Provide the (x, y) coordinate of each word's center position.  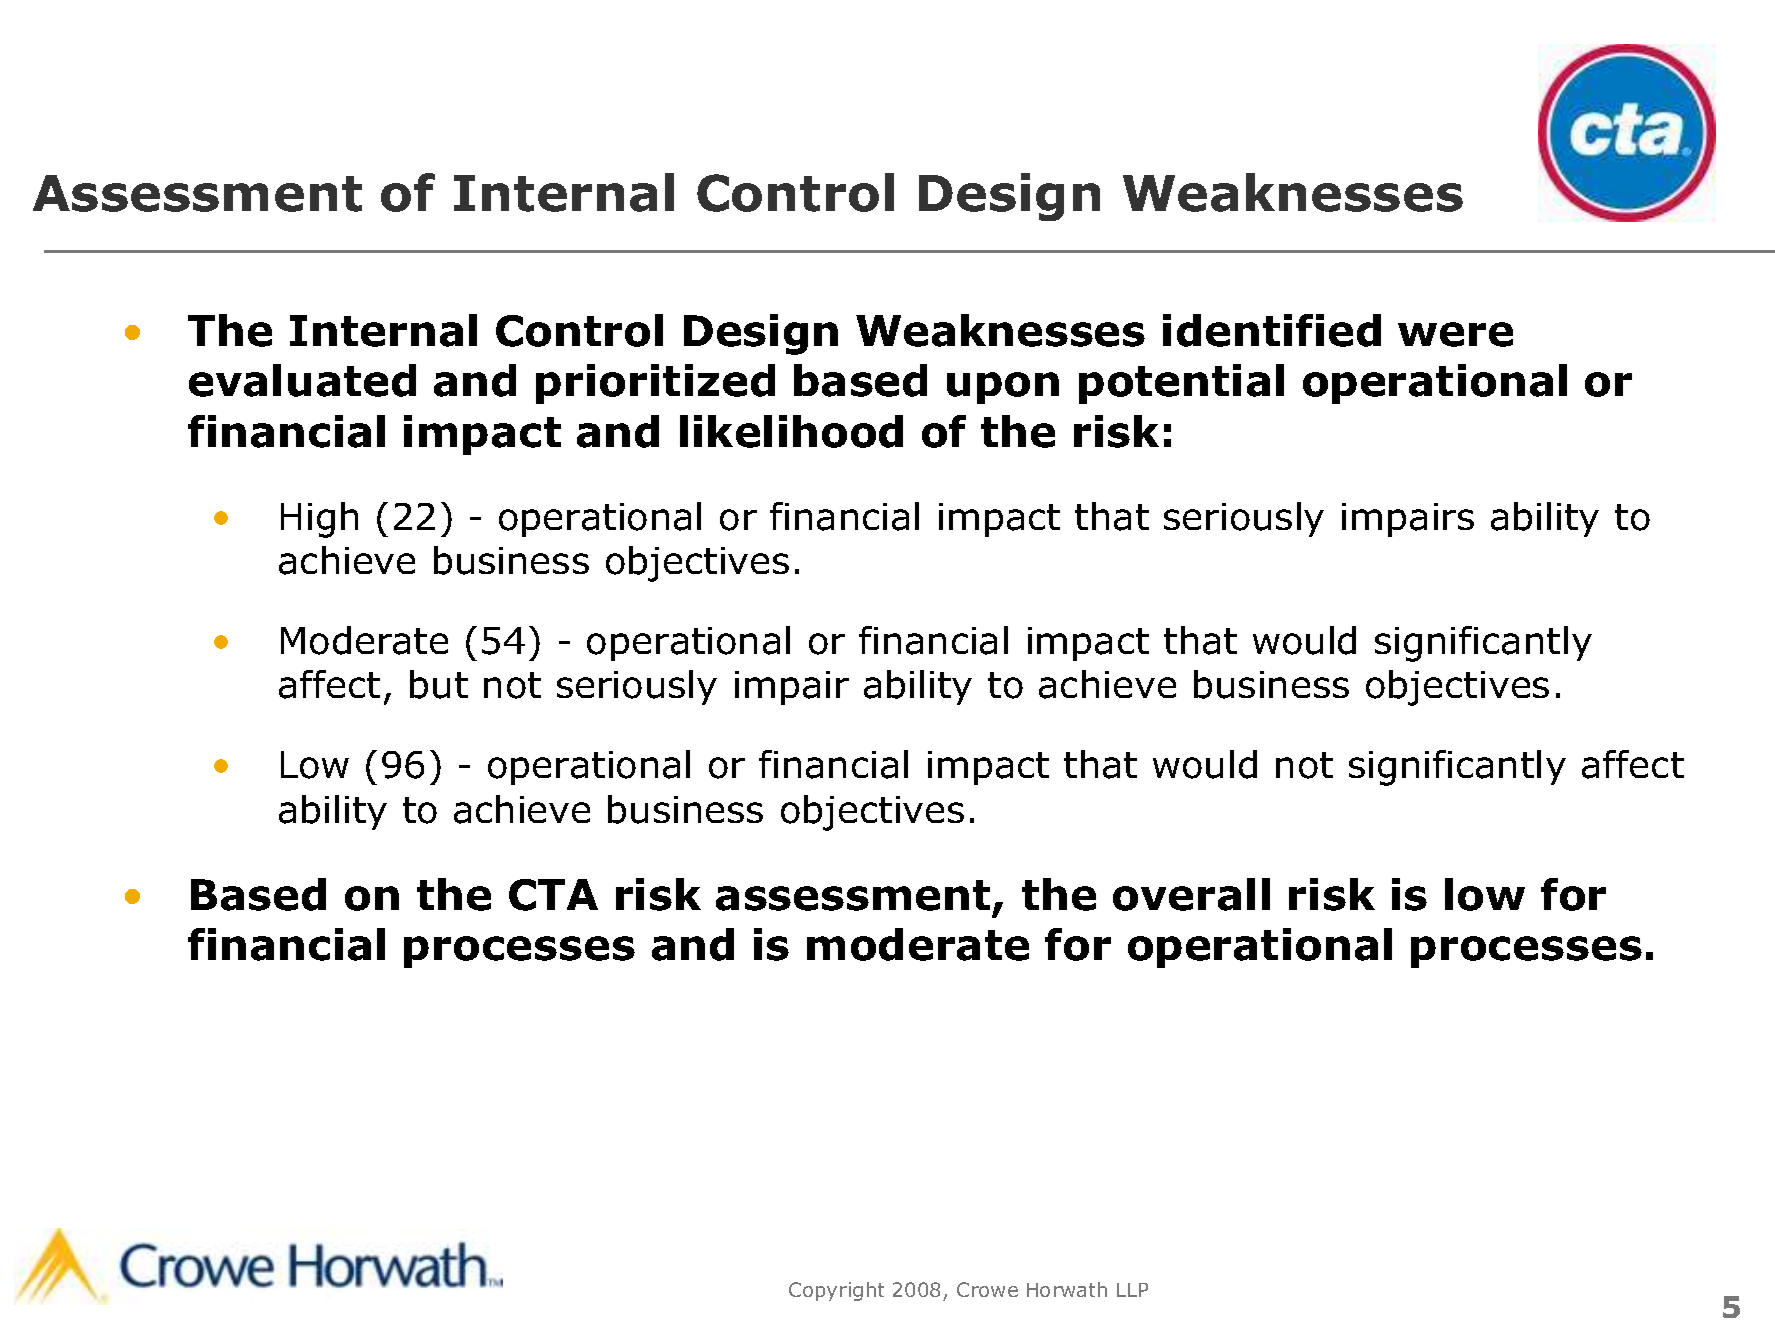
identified (1272, 330)
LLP (1132, 1290)
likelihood (791, 431)
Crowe (987, 1289)
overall (1191, 894)
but (439, 684)
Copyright (836, 1291)
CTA (553, 895)
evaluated (302, 380)
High (319, 520)
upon (1003, 388)
